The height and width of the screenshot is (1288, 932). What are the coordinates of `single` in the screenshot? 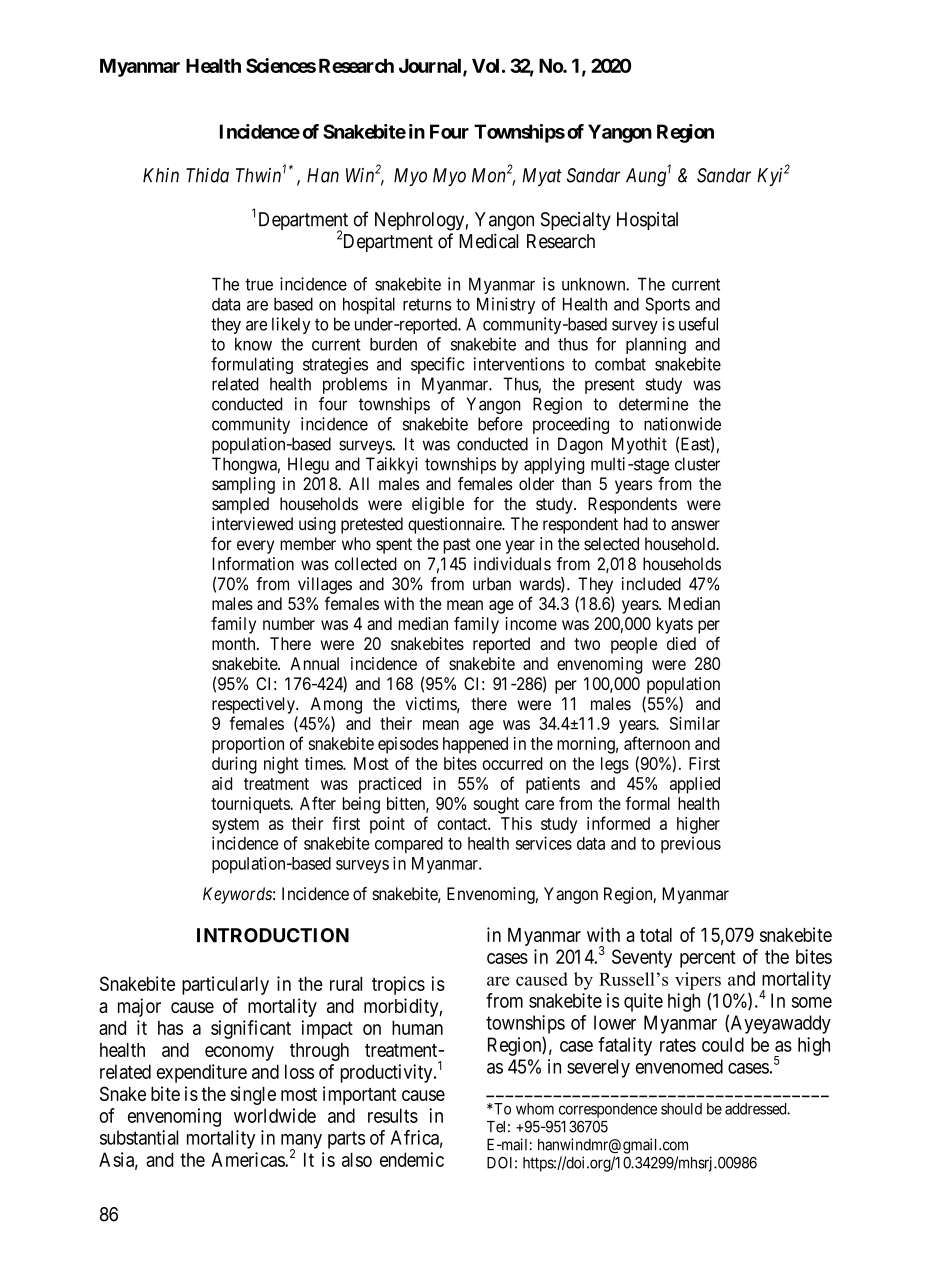 It's located at (253, 1095).
